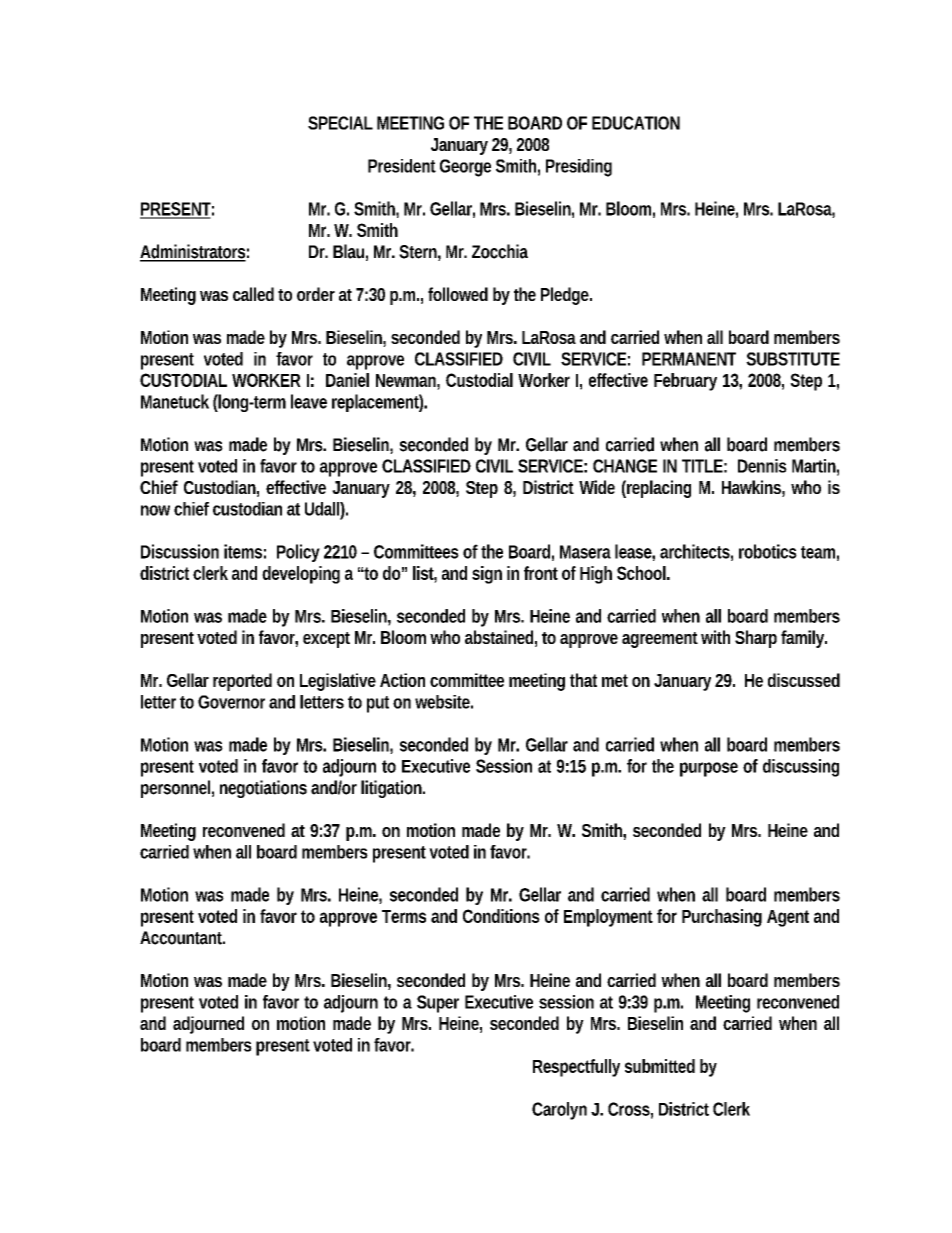  I want to click on Wide, so click(597, 487).
